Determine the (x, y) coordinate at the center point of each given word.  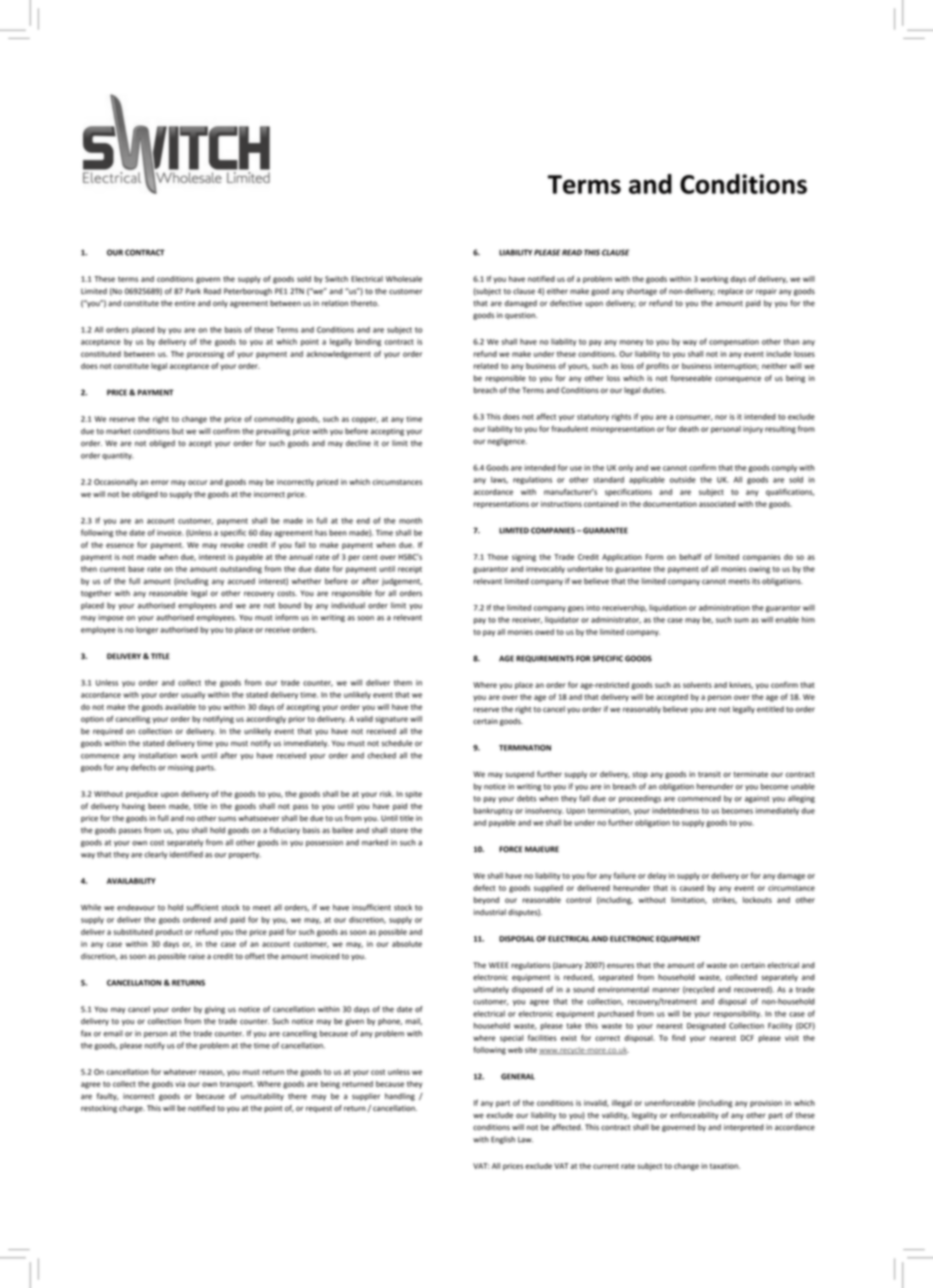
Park (193, 291)
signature (391, 720)
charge (132, 1109)
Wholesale (404, 279)
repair (766, 292)
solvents (697, 685)
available (180, 707)
